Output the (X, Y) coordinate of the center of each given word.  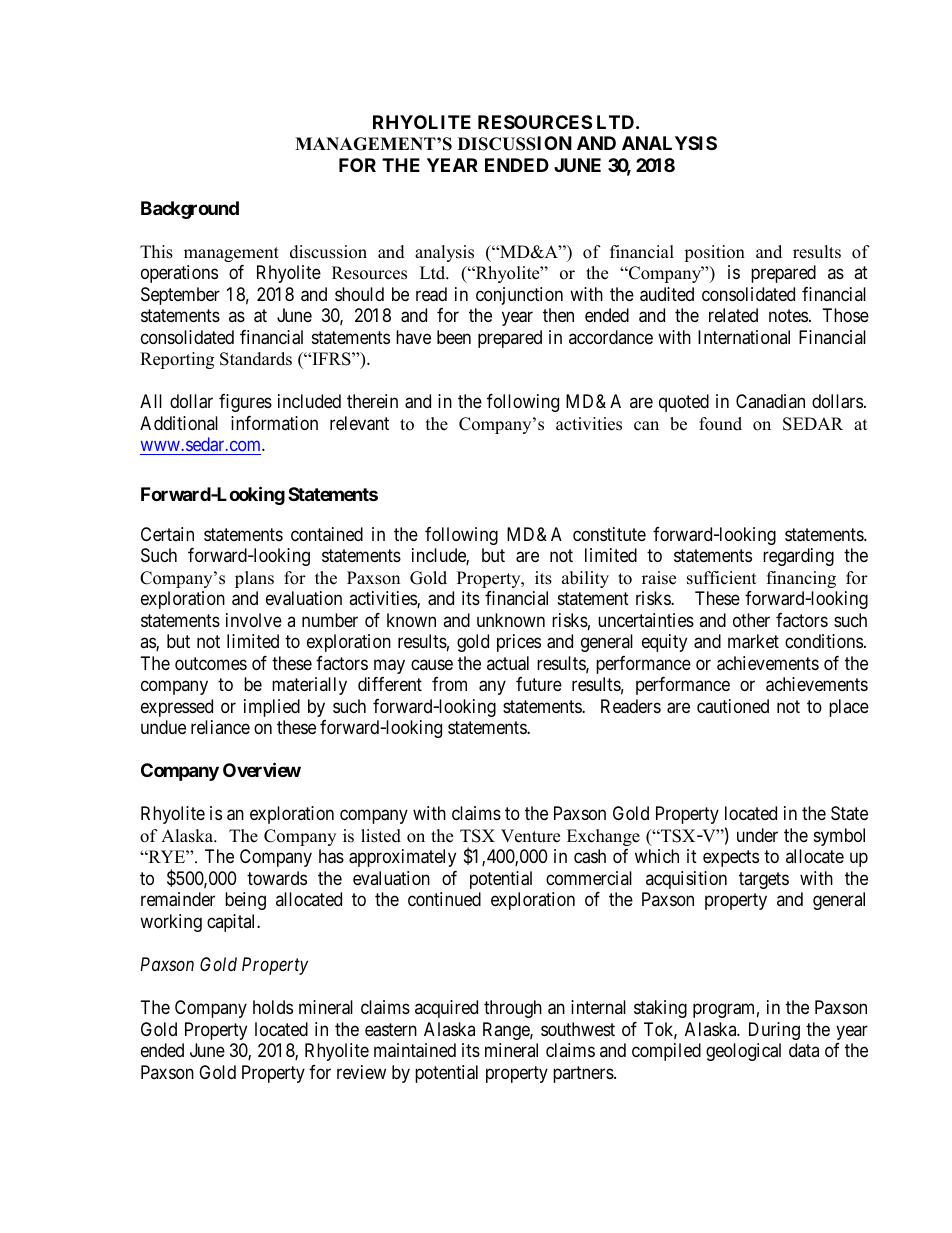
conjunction (519, 296)
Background (190, 210)
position (714, 253)
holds (273, 1007)
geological (743, 1052)
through (513, 1009)
